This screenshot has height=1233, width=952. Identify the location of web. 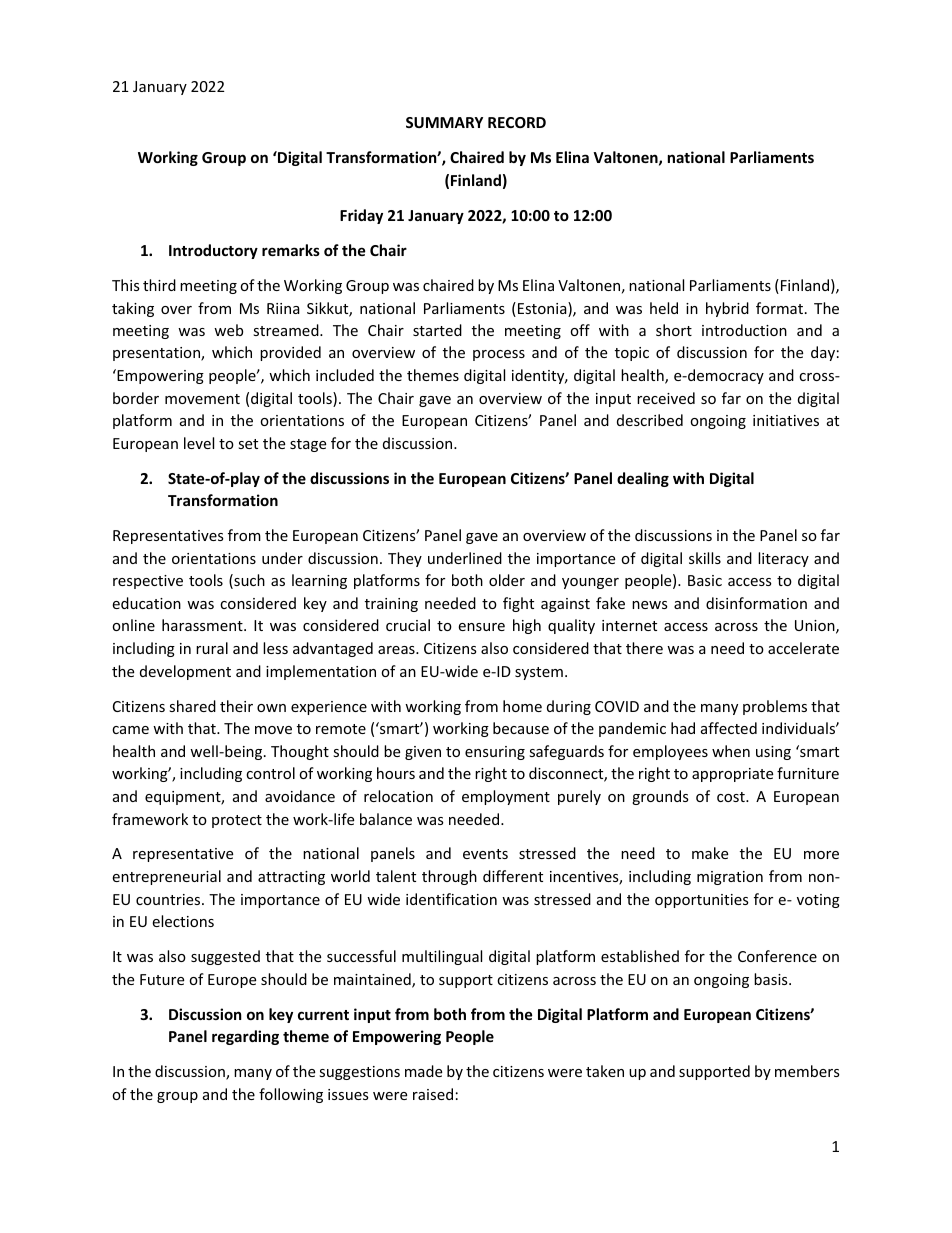
(228, 330).
